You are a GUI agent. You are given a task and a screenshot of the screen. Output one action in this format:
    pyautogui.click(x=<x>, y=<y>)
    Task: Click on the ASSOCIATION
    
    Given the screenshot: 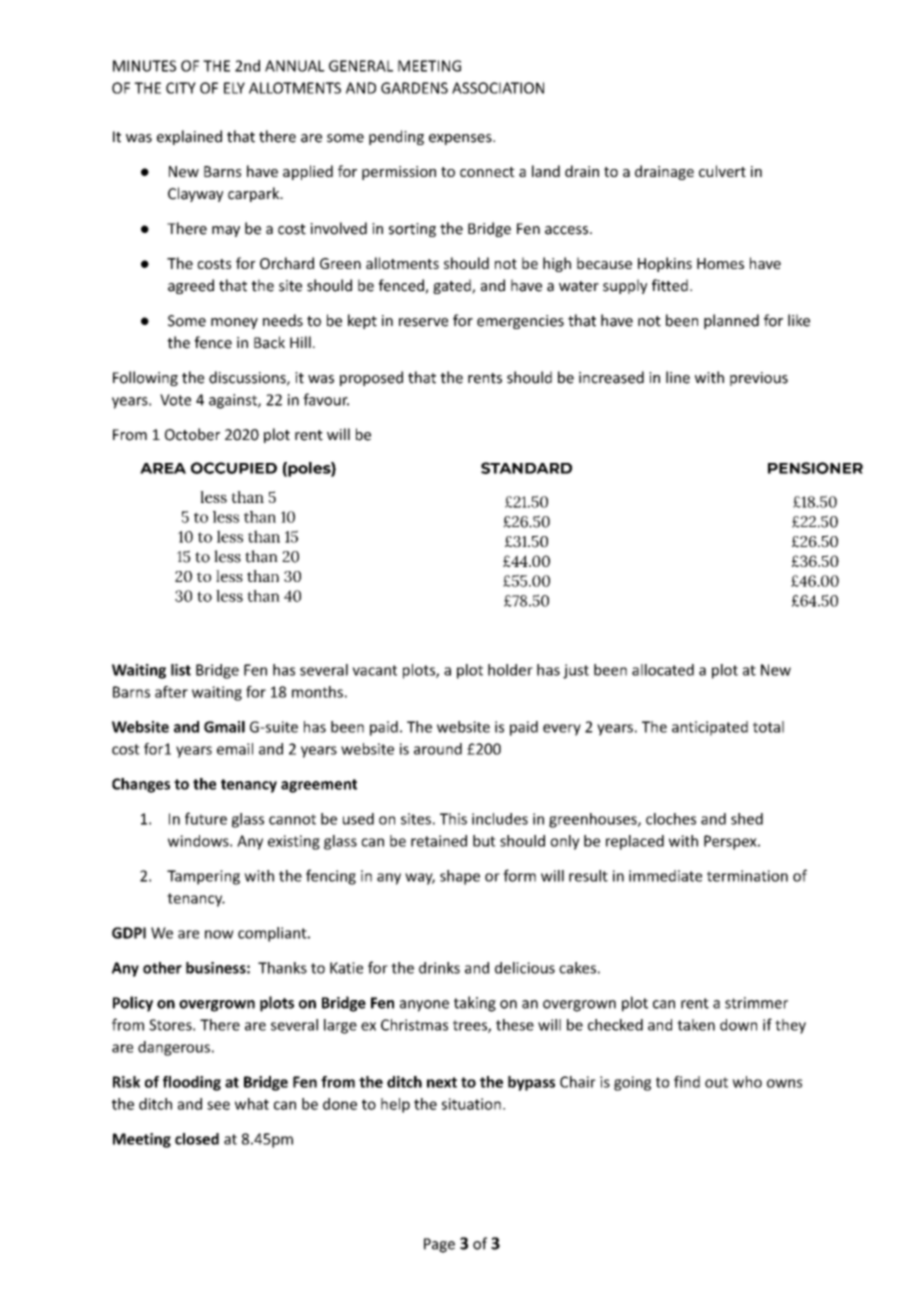 What is the action you would take?
    pyautogui.click(x=498, y=88)
